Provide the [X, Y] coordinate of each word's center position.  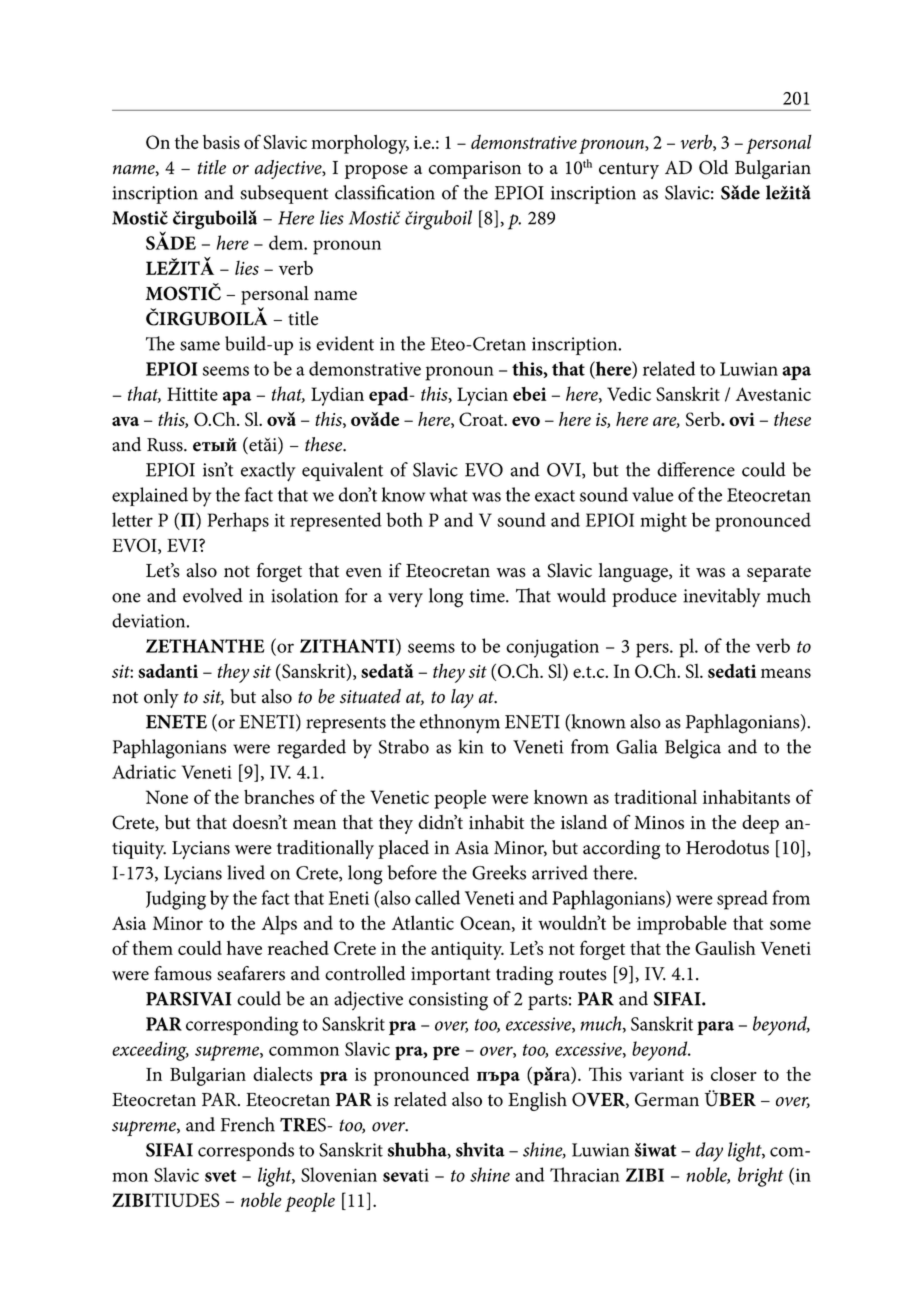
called [437, 897]
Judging [176, 900]
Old [713, 167]
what [449, 494]
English [537, 1101]
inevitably [722, 597]
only [161, 698]
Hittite [192, 394]
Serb [704, 419]
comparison [475, 170]
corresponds [246, 1151]
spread [742, 900]
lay [462, 698]
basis [221, 142]
